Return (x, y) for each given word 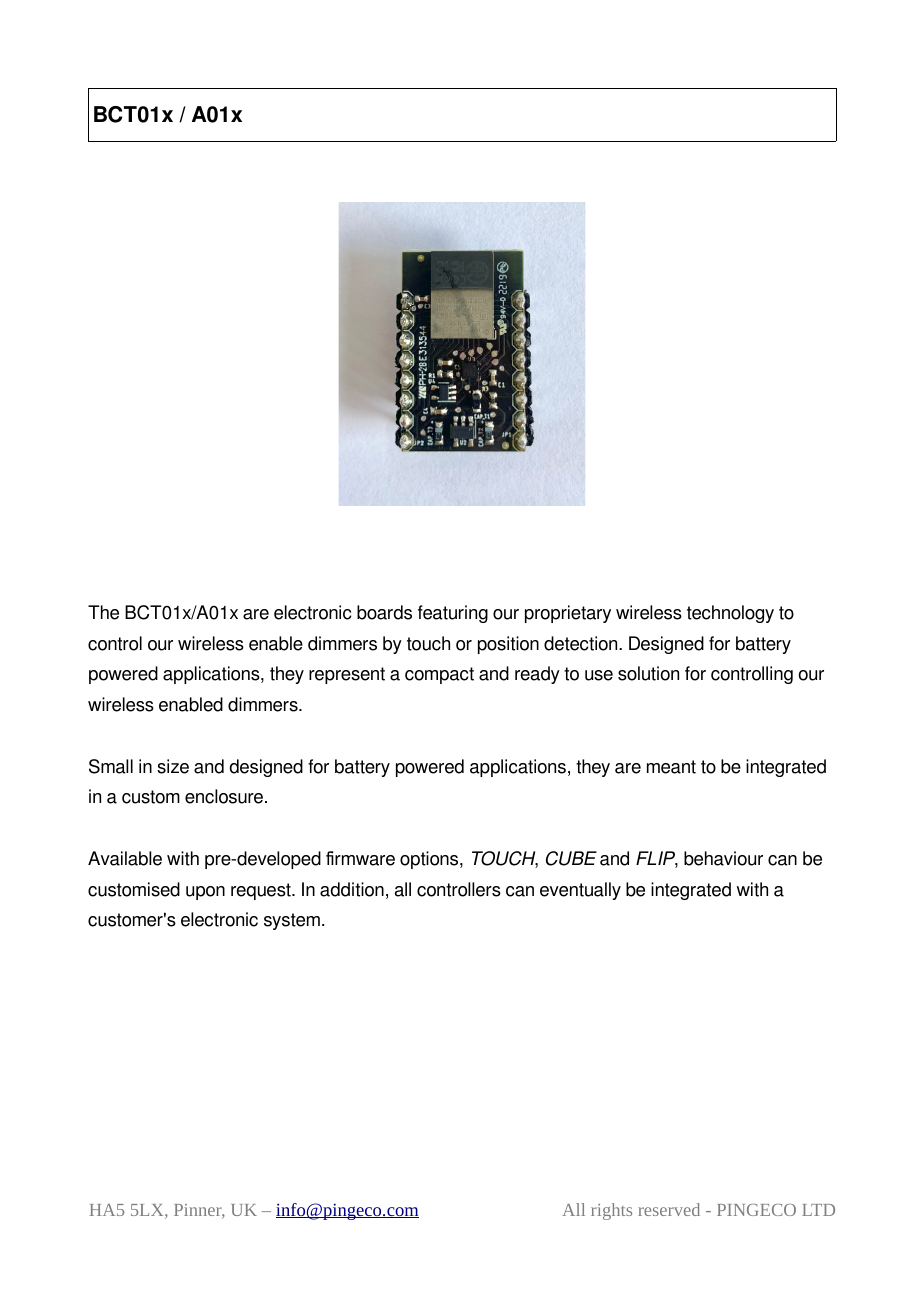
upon (205, 893)
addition (352, 889)
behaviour (723, 858)
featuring (453, 614)
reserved (669, 1209)
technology (730, 614)
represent (347, 675)
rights (611, 1211)
